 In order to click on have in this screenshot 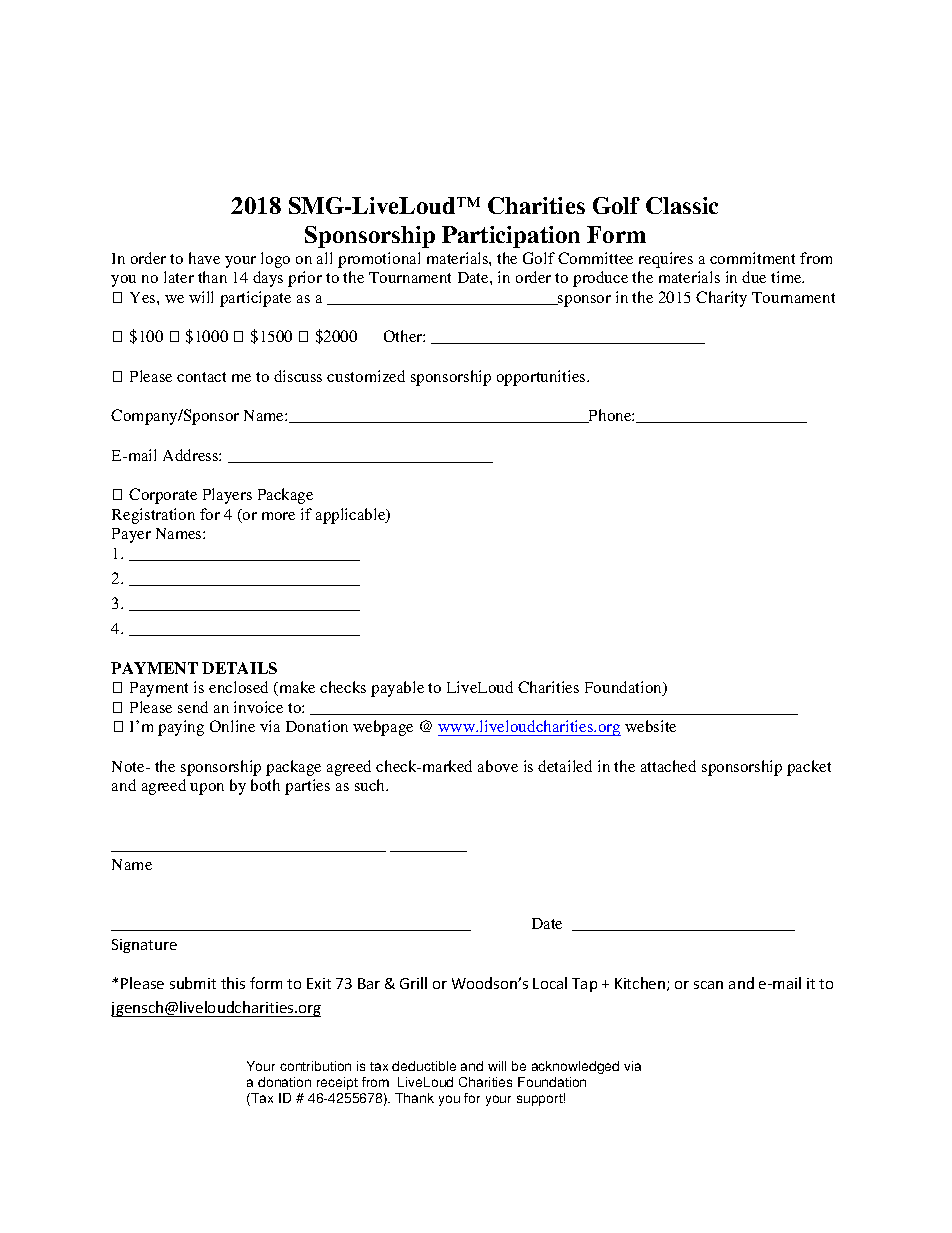, I will do `click(204, 258)`.
